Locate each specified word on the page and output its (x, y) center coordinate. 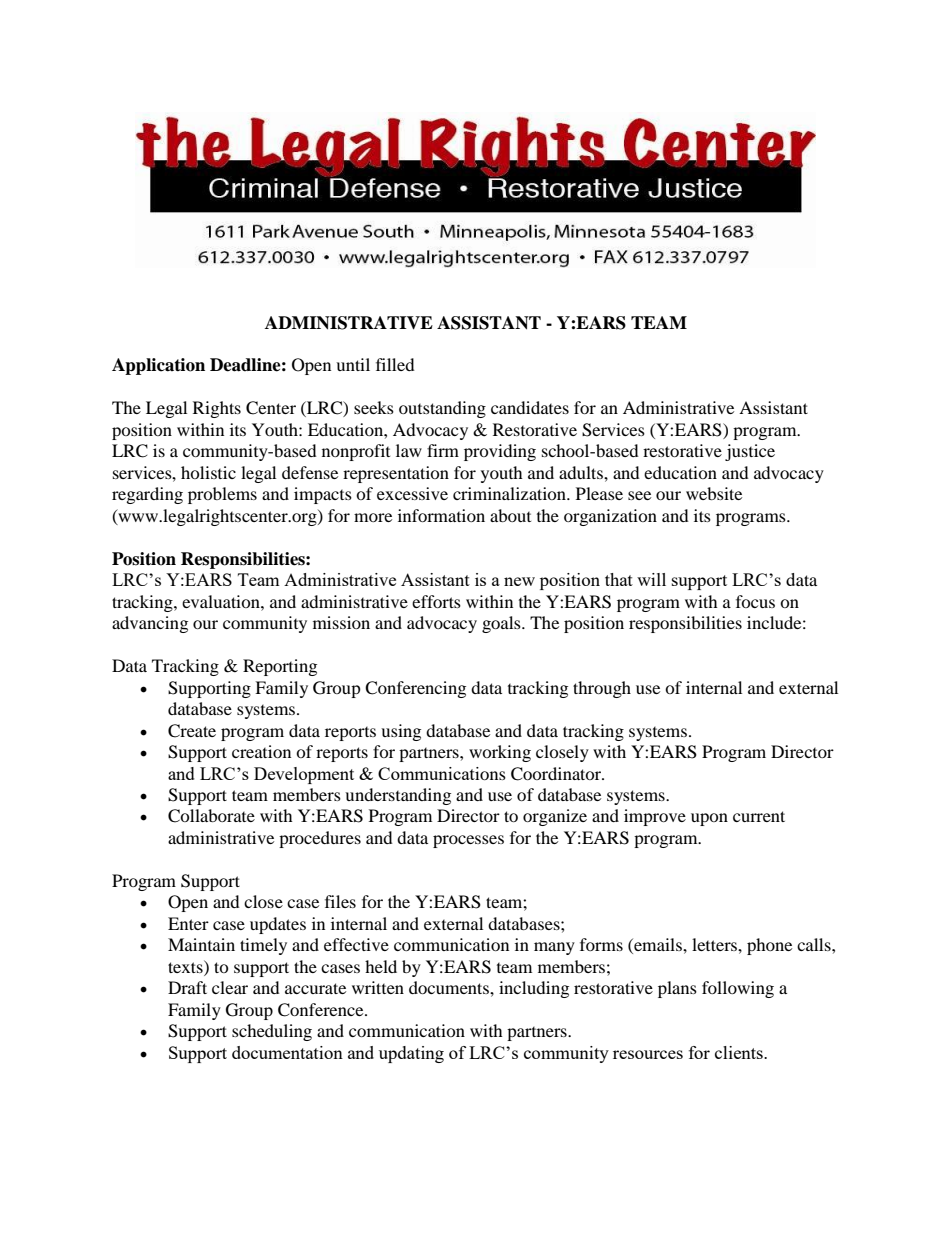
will (651, 579)
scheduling (272, 1032)
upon (709, 819)
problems (222, 495)
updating (411, 1054)
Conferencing (415, 689)
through (602, 689)
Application (158, 366)
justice (750, 452)
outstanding (442, 409)
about (510, 515)
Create (192, 731)
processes (468, 841)
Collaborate (211, 816)
